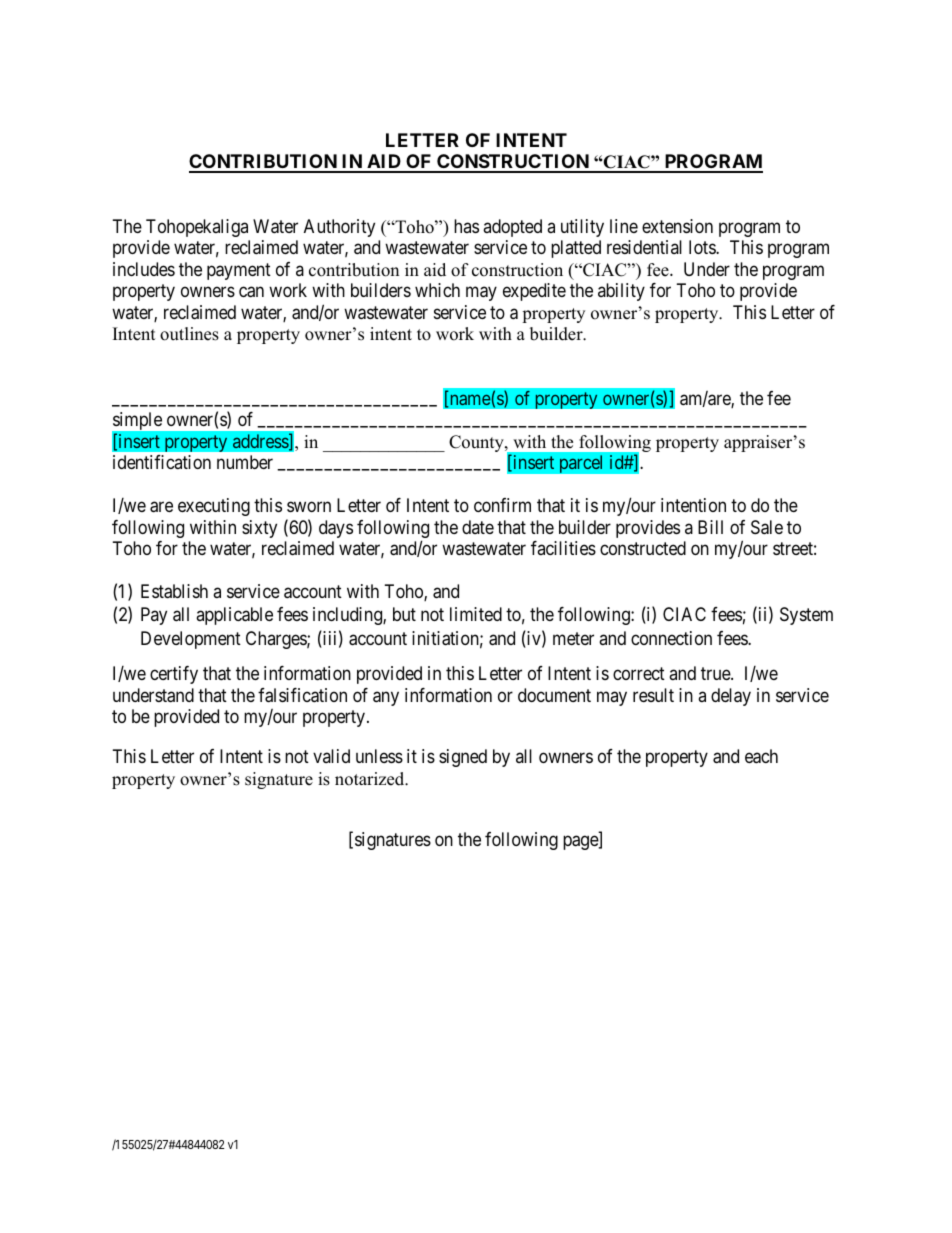  Describe the element at coordinates (581, 843) in the screenshot. I see `page` at that location.
